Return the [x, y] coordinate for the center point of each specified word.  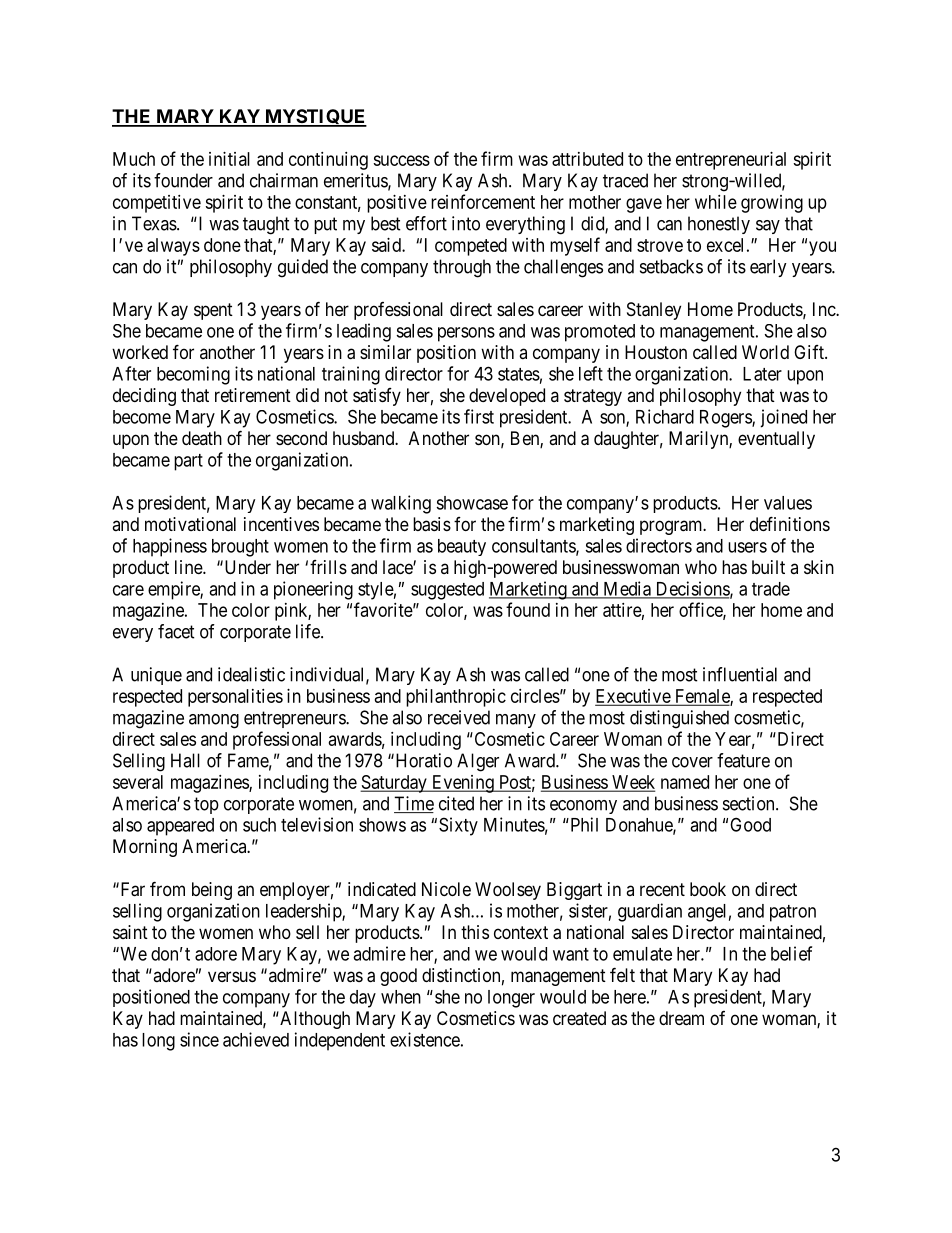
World [765, 352]
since [199, 1039]
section [750, 803]
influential [740, 674]
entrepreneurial [731, 161]
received [459, 717]
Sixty [458, 826]
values [788, 503]
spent [213, 311]
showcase [472, 503]
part [188, 462]
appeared [180, 827]
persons [466, 334]
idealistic [251, 674]
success [401, 160]
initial [229, 159]
